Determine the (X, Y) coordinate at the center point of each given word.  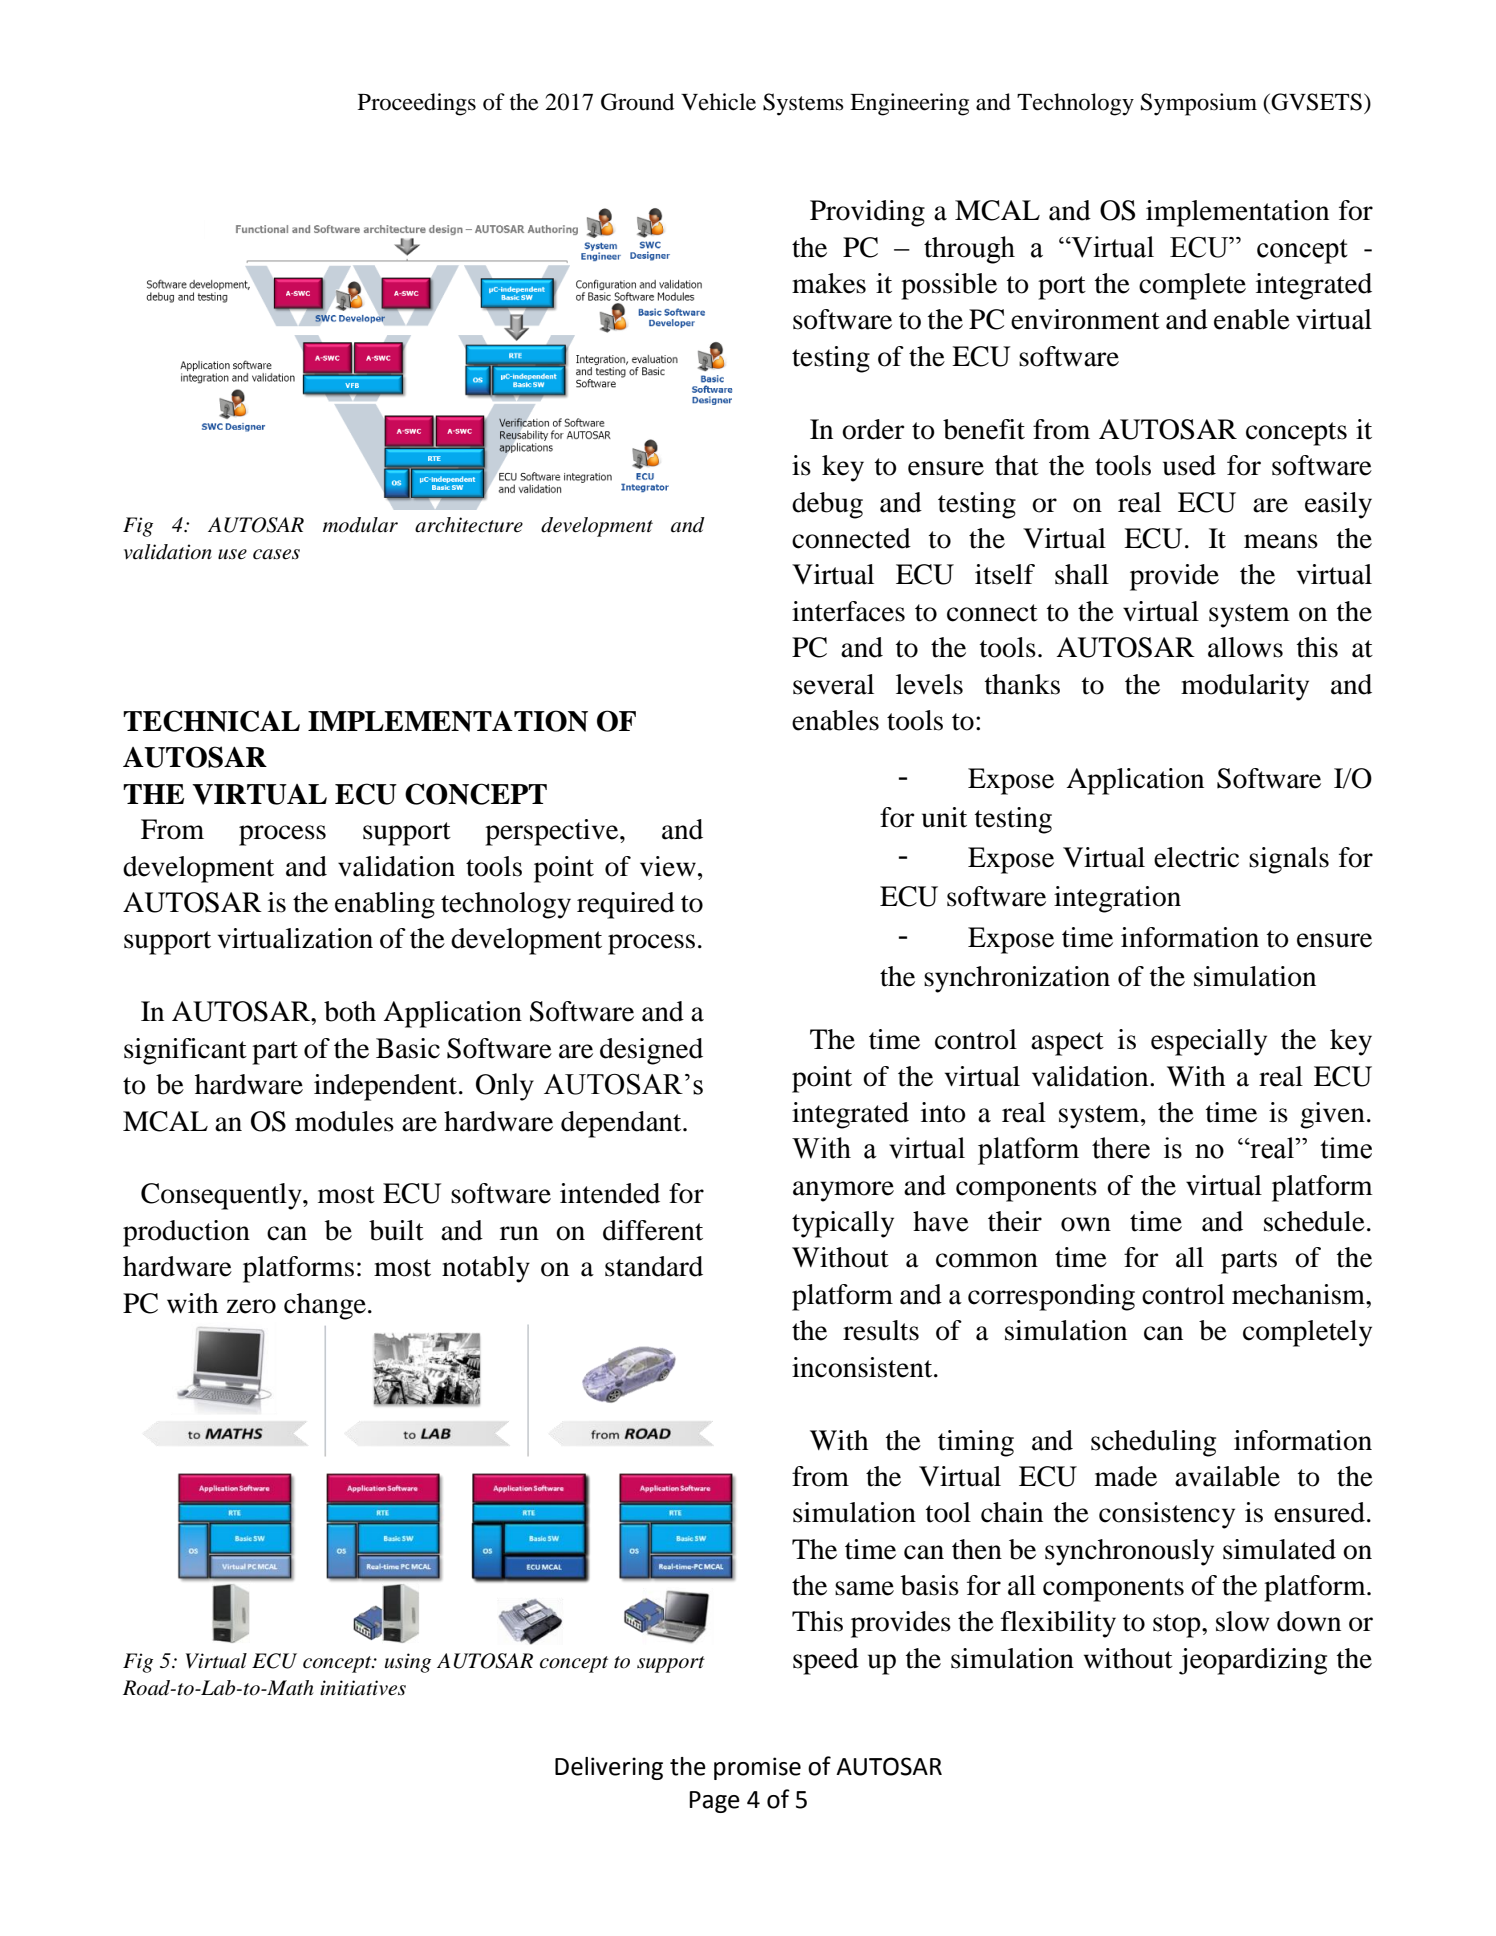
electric (1196, 857)
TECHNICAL (211, 721)
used (1189, 465)
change (325, 1306)
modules (344, 1121)
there (1121, 1148)
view (668, 866)
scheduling (1153, 1443)
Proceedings (417, 104)
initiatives (363, 1688)
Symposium (1199, 104)
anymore (843, 1191)
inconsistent (863, 1367)
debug (827, 505)
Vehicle (718, 102)
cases (276, 554)
